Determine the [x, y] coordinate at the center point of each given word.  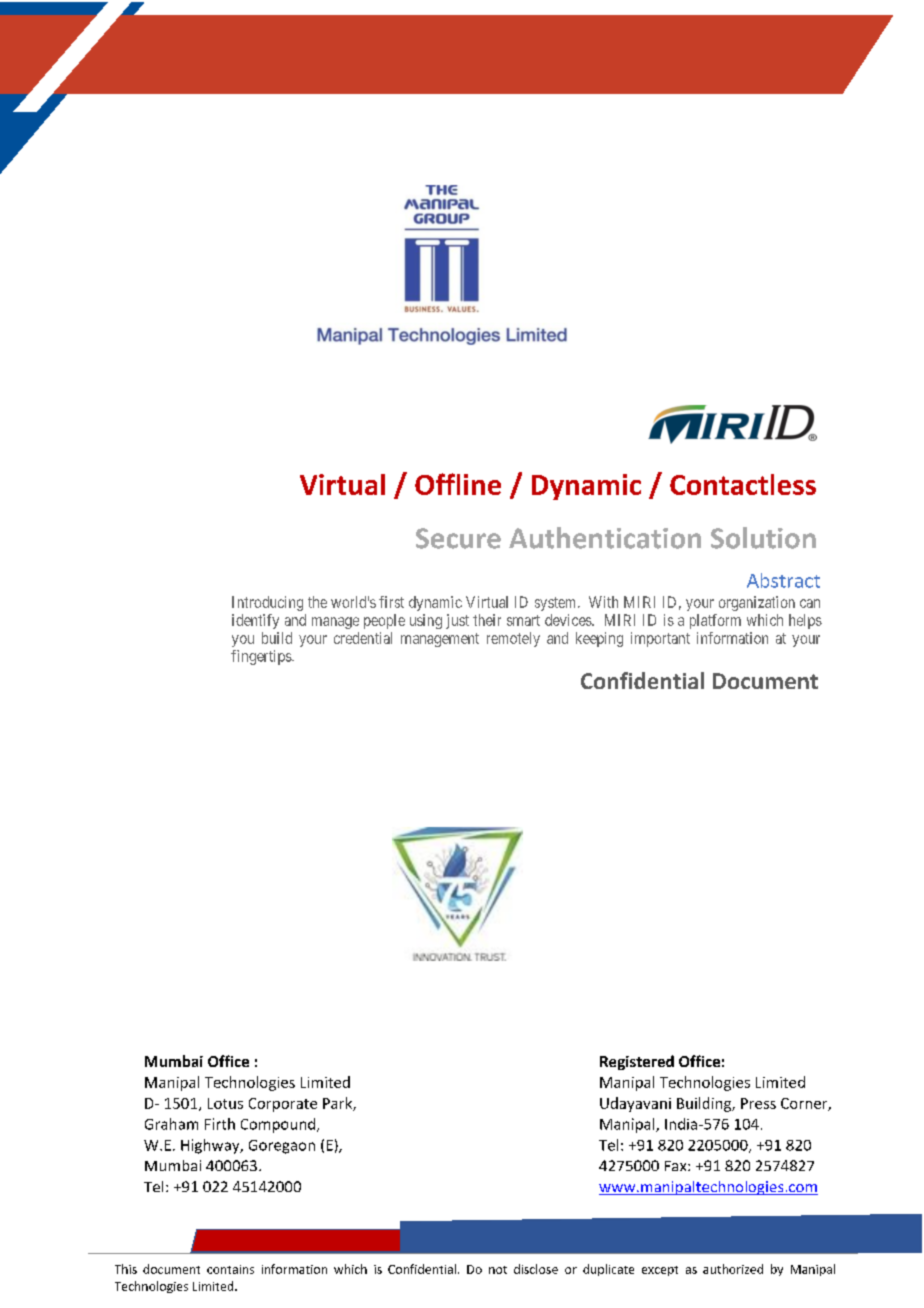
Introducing [267, 603]
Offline [458, 484]
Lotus [225, 1103]
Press [758, 1103]
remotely [513, 639]
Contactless [743, 484]
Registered [637, 1062]
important [660, 639]
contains [230, 1269]
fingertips [262, 657]
